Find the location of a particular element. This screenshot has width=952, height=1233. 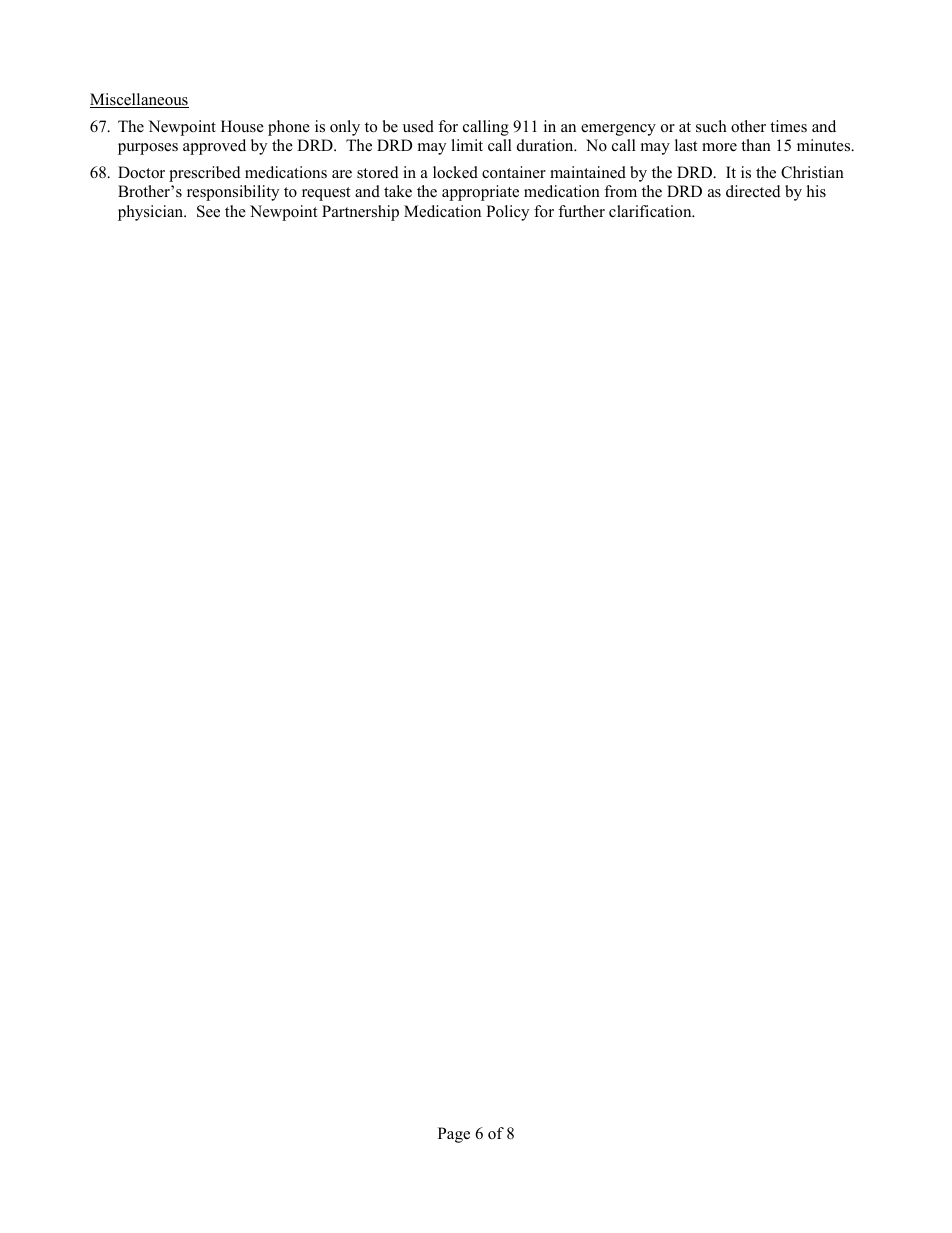

Page is located at coordinates (454, 1135).
